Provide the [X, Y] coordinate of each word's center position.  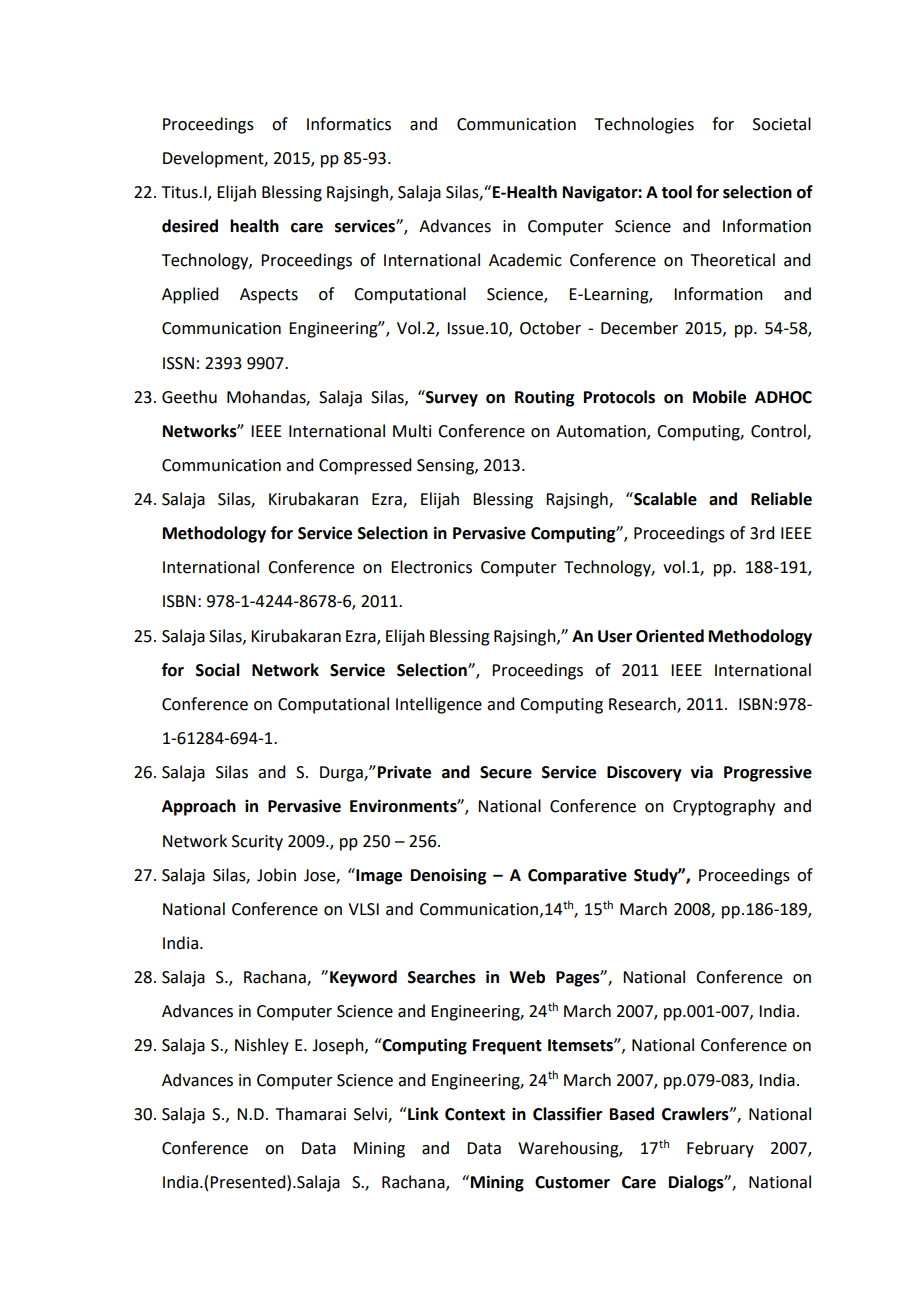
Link [422, 1113]
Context [475, 1114]
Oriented [670, 636]
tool [676, 192]
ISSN [178, 363]
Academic [525, 260]
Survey [451, 398]
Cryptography [724, 807]
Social [218, 670]
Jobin [276, 875]
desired [190, 226]
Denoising [448, 876]
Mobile [719, 397]
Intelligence [439, 705]
